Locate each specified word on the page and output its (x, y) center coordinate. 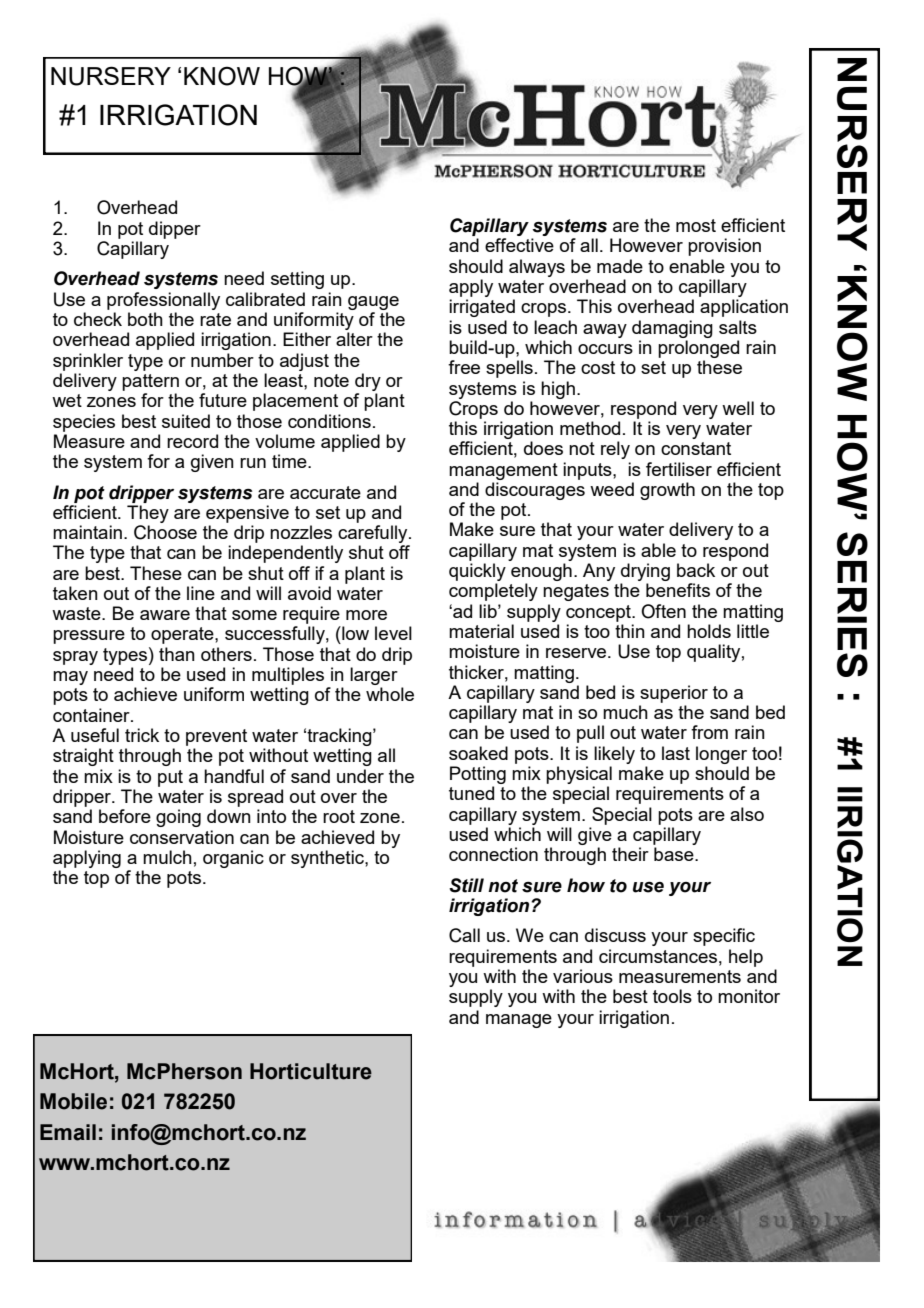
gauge (373, 303)
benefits (678, 590)
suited (186, 421)
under (360, 776)
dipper (175, 230)
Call (464, 935)
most (696, 225)
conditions (329, 421)
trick (142, 735)
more (366, 615)
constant (696, 448)
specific (724, 937)
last (676, 753)
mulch (167, 857)
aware (165, 615)
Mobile (73, 1101)
